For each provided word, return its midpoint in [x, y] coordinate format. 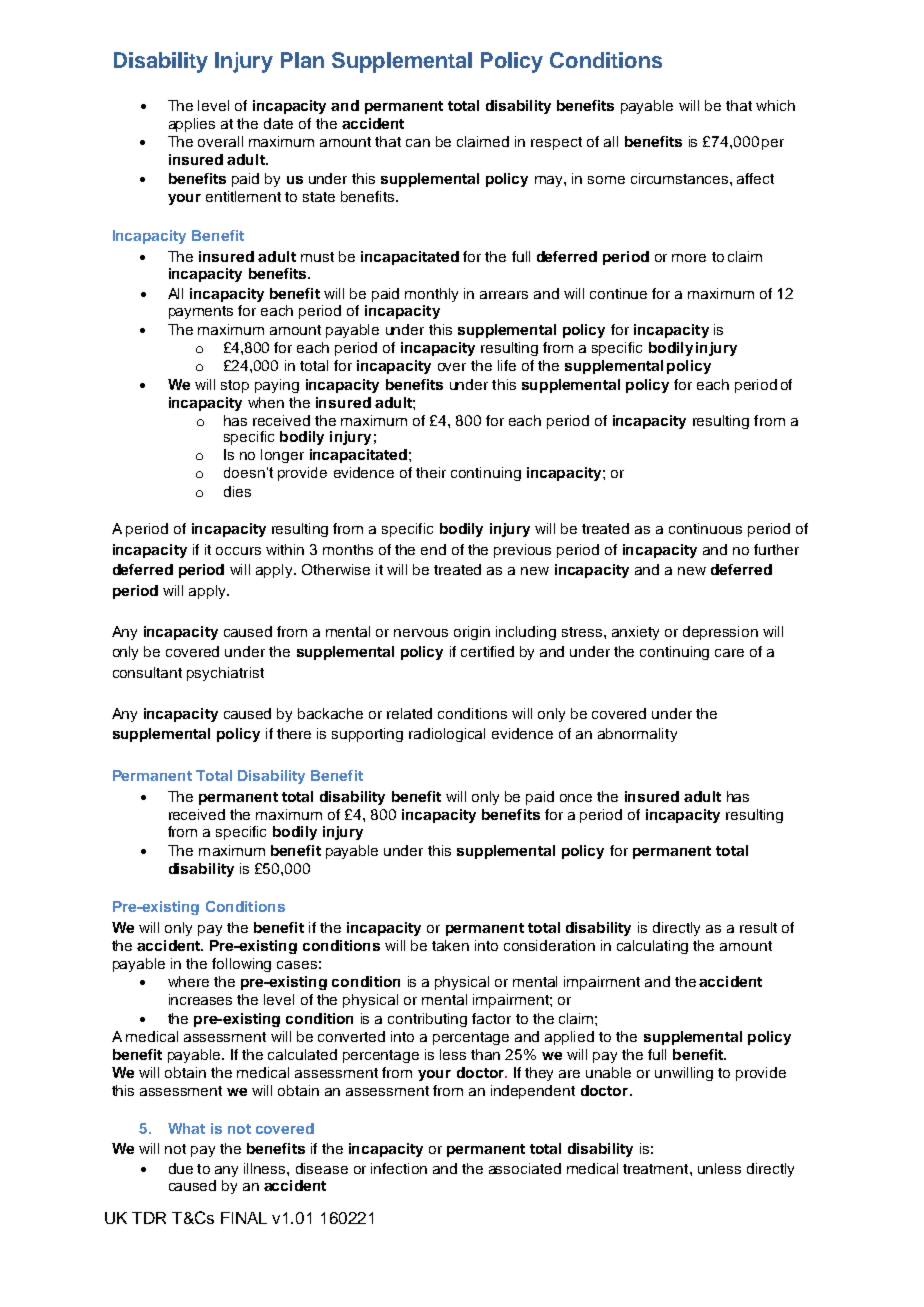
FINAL [244, 1218]
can [418, 143]
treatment [657, 1169]
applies [192, 125]
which [775, 105]
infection [399, 1168]
